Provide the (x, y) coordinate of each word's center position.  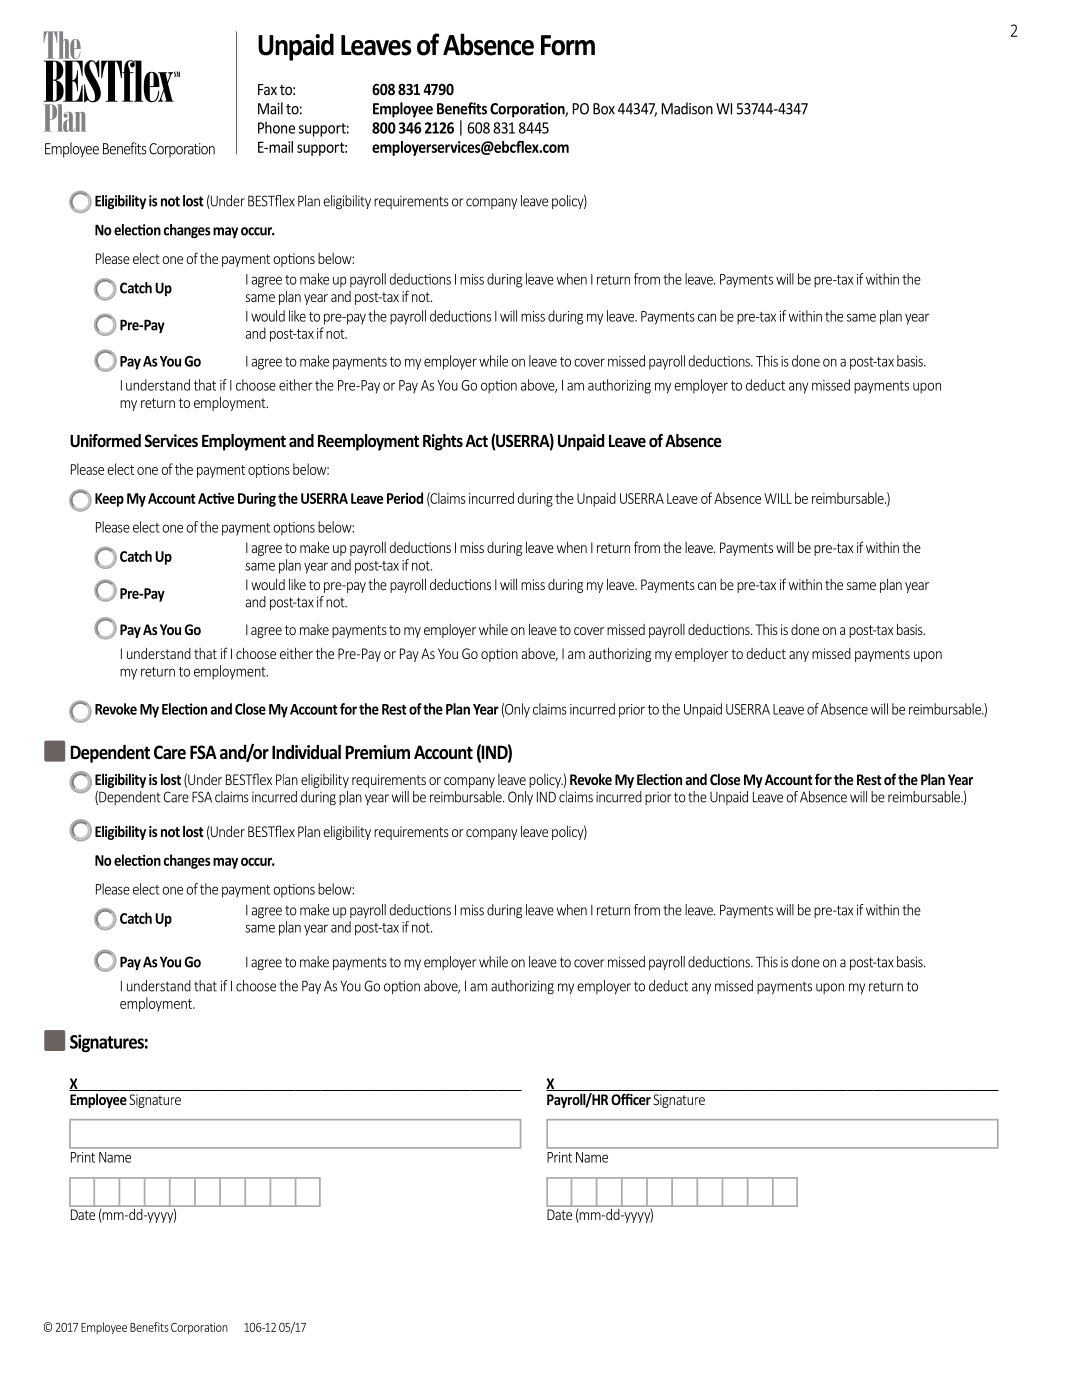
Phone (276, 127)
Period (405, 498)
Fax (267, 89)
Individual (306, 752)
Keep (109, 500)
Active (216, 498)
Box (604, 109)
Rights (443, 442)
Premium (377, 752)
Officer (631, 1099)
